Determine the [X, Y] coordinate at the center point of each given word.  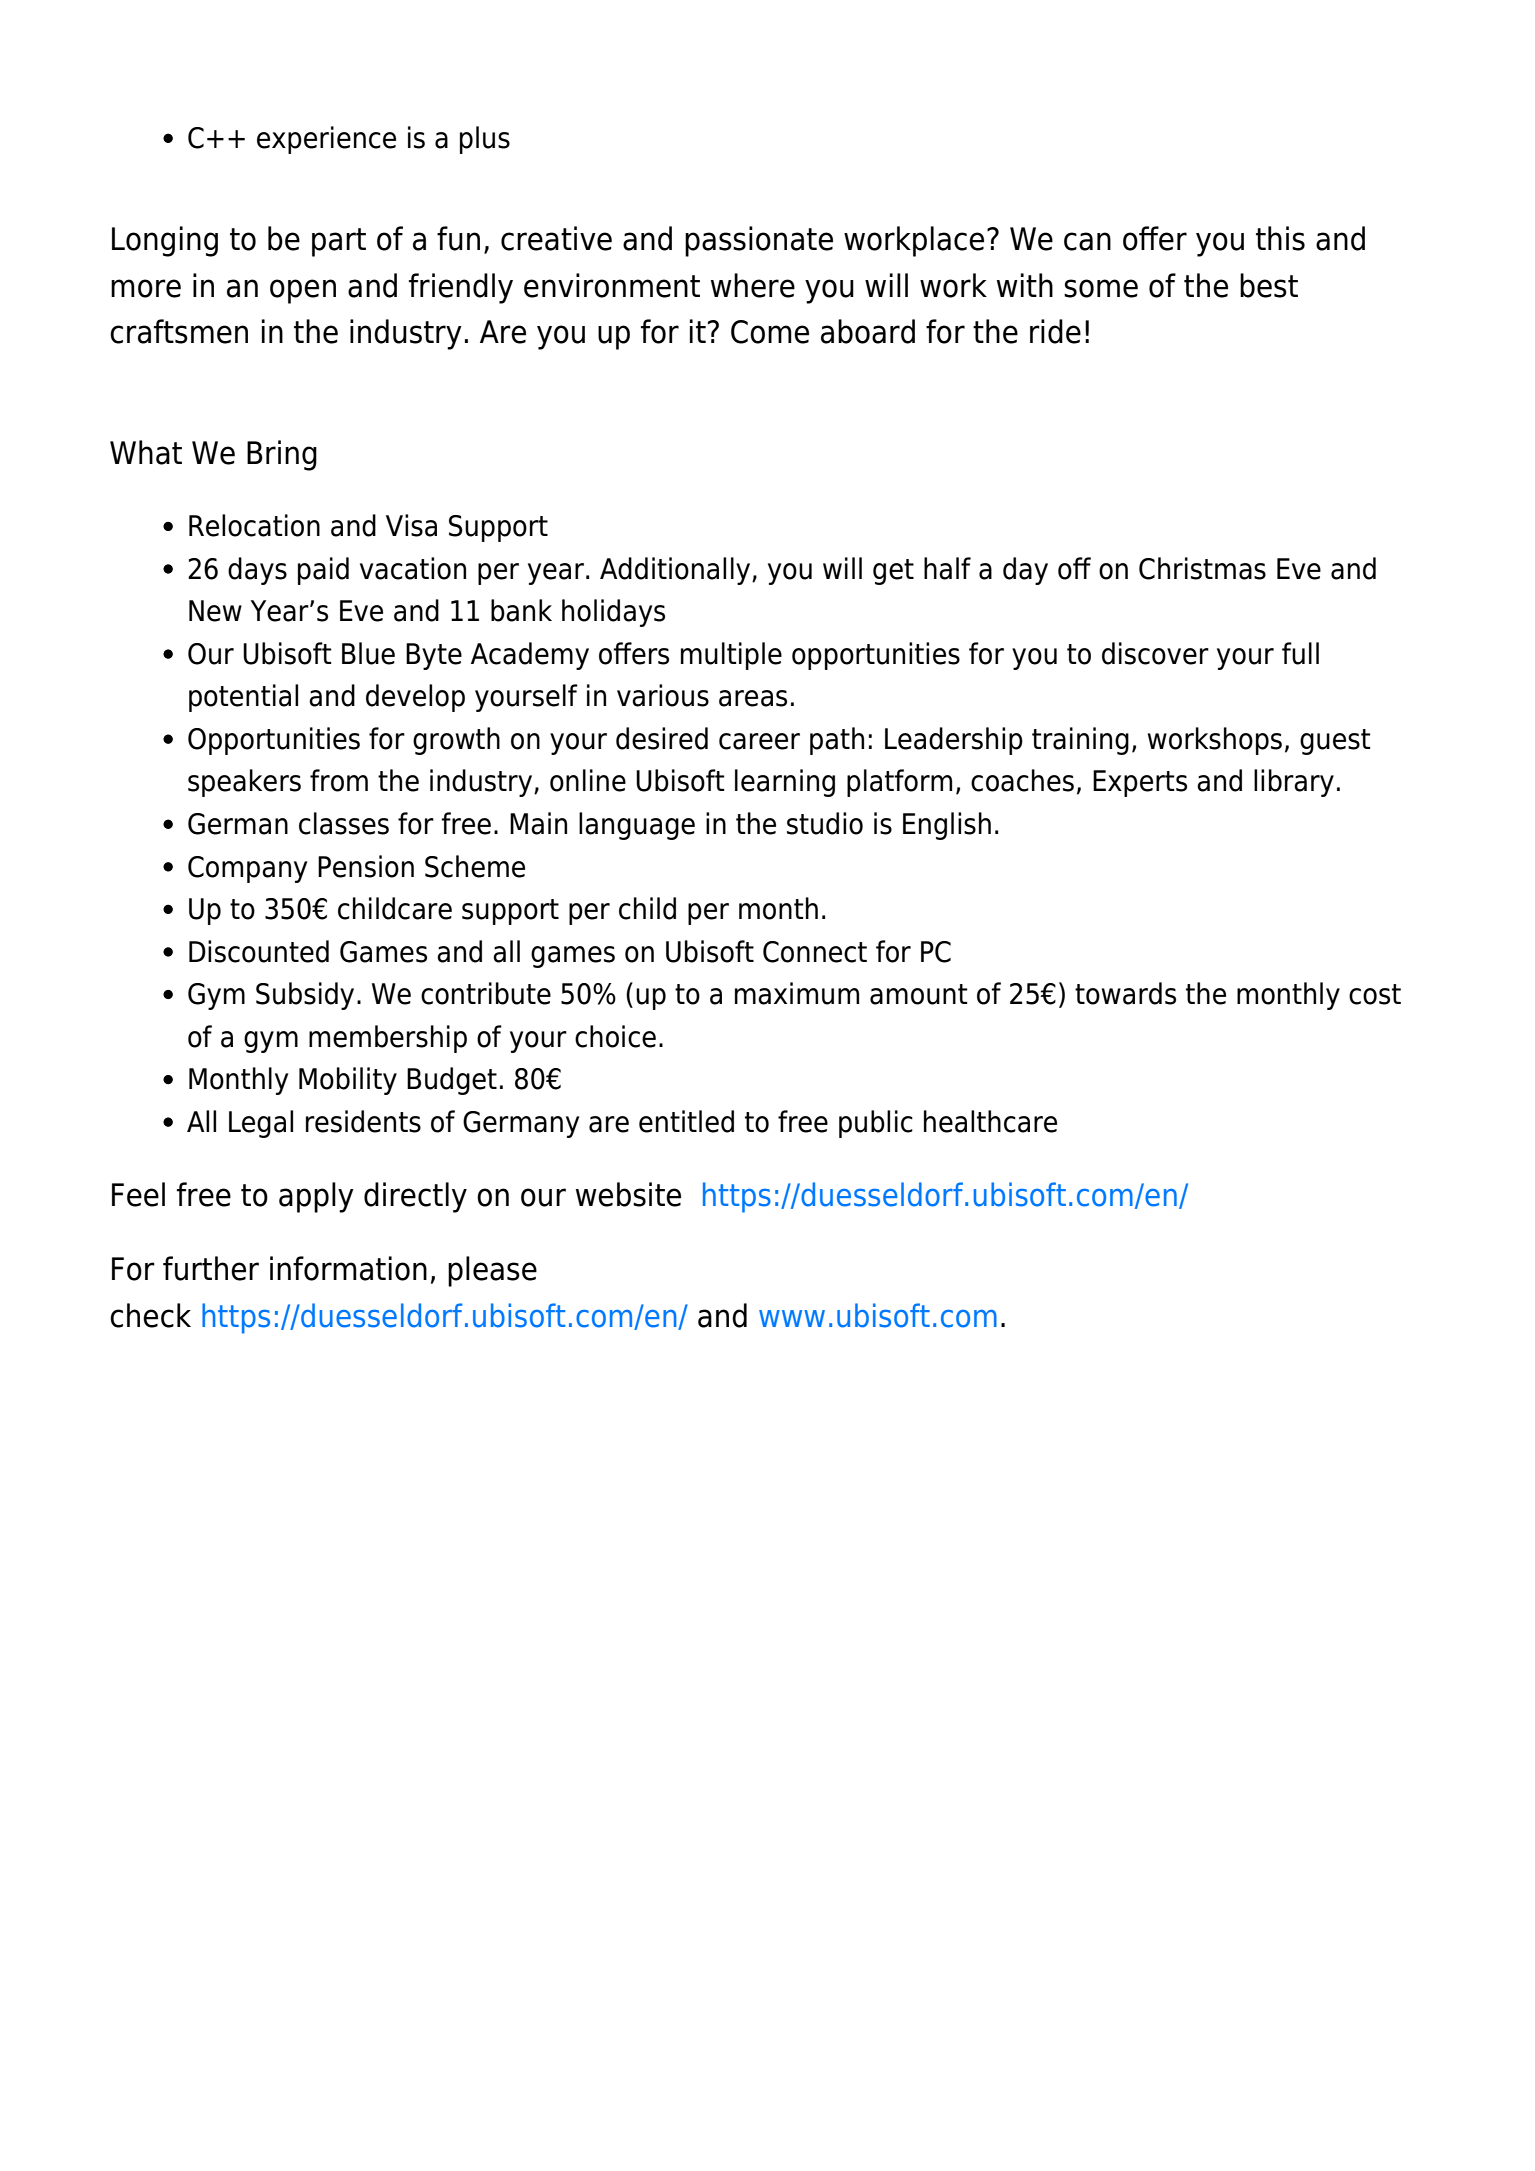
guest [1335, 742]
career [759, 741]
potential [243, 698]
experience [326, 140]
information [348, 1268]
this [1280, 238]
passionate [759, 241]
